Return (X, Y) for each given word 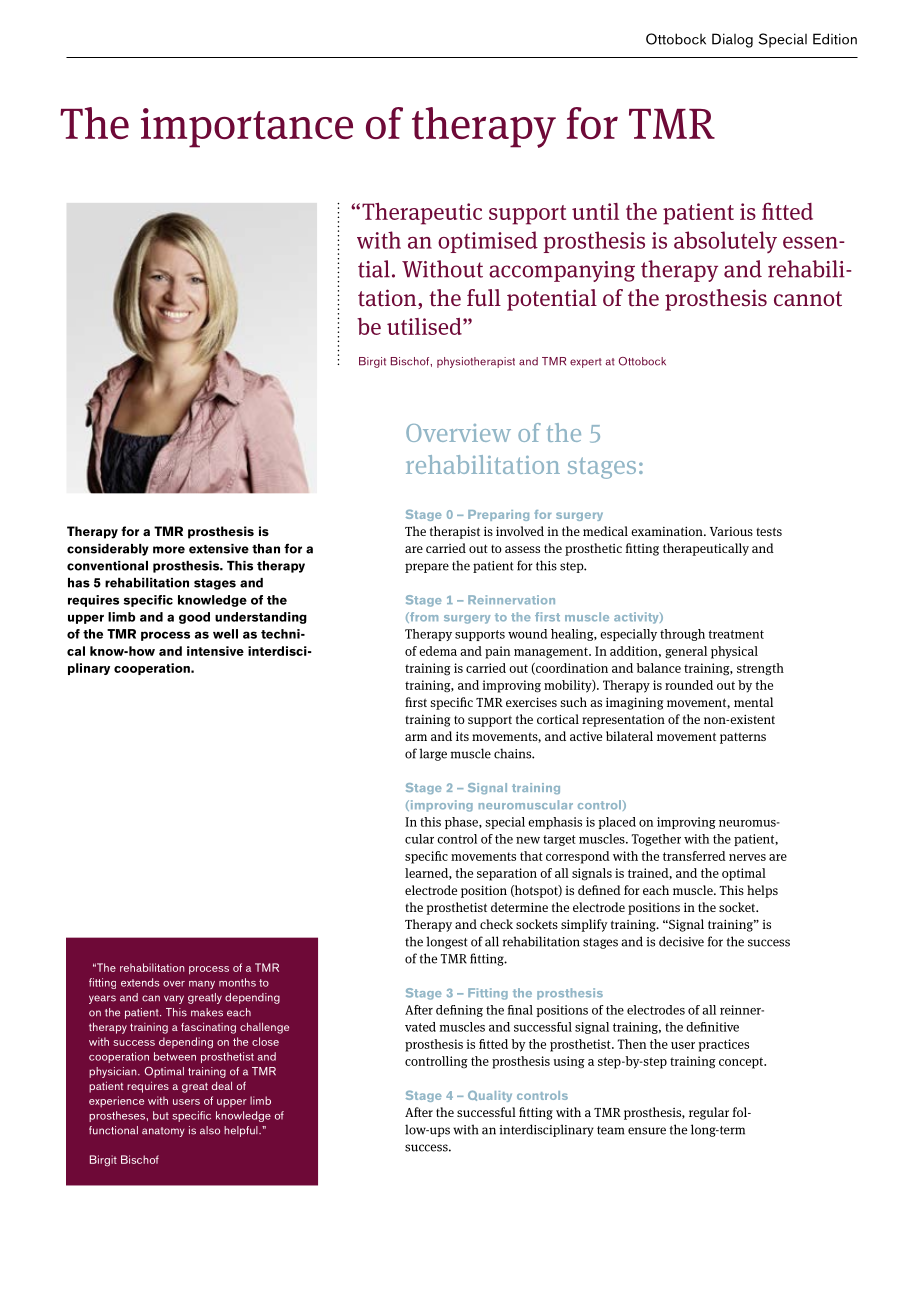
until (595, 211)
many (202, 985)
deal (222, 1085)
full (484, 297)
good (194, 618)
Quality (490, 1096)
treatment (736, 634)
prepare (427, 568)
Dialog (732, 40)
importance (247, 128)
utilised (425, 326)
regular (709, 1113)
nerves (747, 857)
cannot (808, 299)
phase (462, 823)
